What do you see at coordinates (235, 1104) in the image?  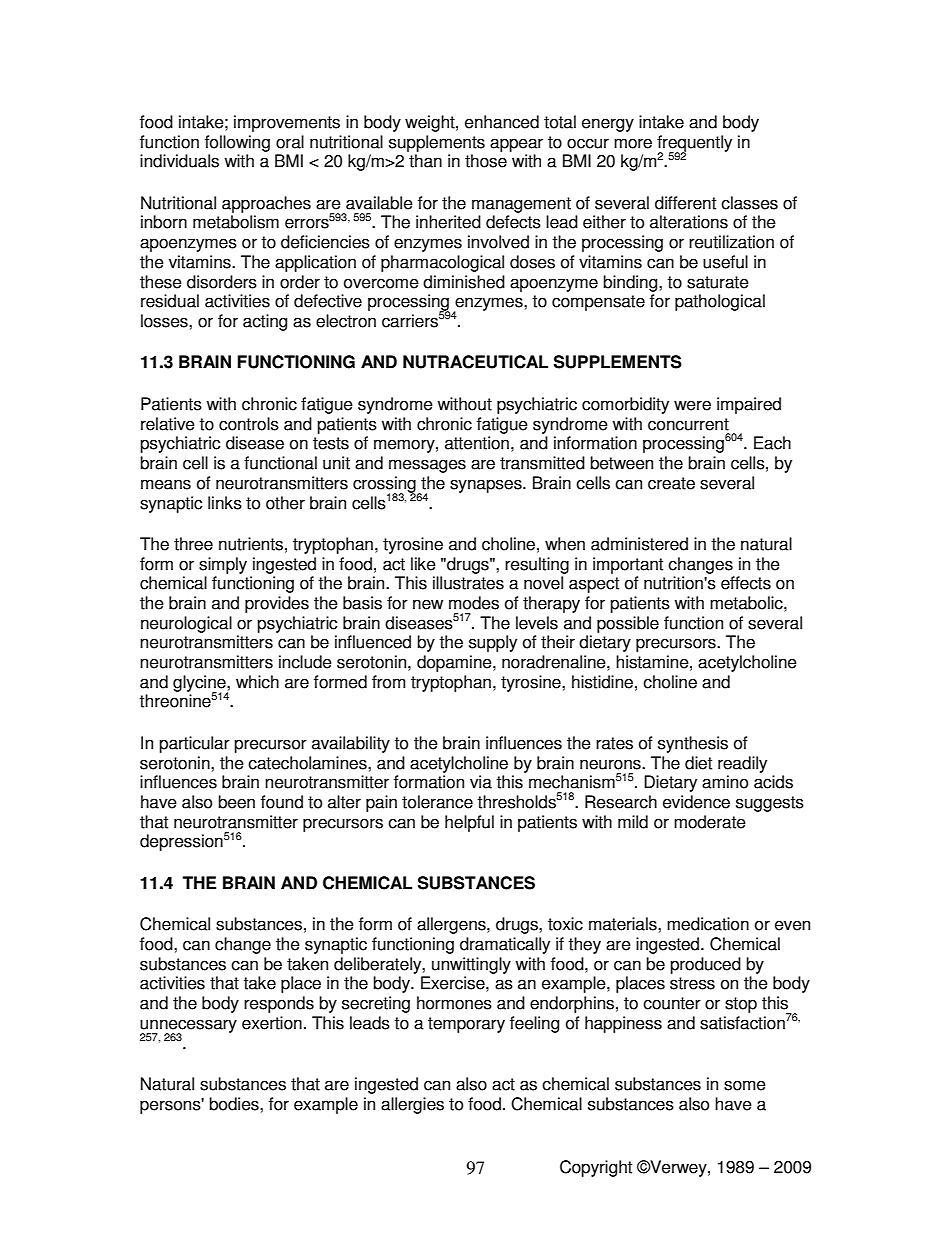 I see `bodies` at bounding box center [235, 1104].
